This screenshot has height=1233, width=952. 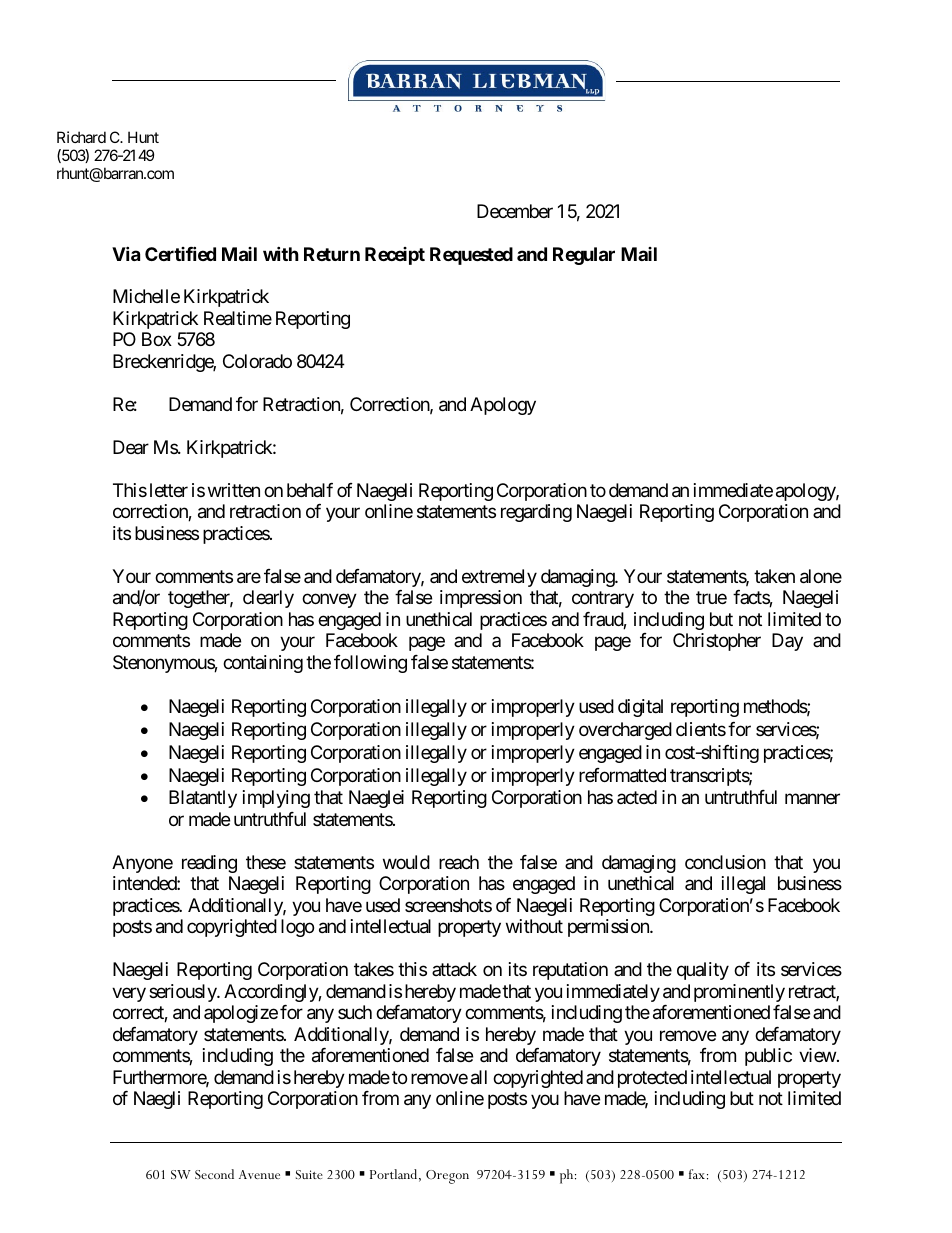 What do you see at coordinates (703, 971) in the screenshot?
I see `quality` at bounding box center [703, 971].
